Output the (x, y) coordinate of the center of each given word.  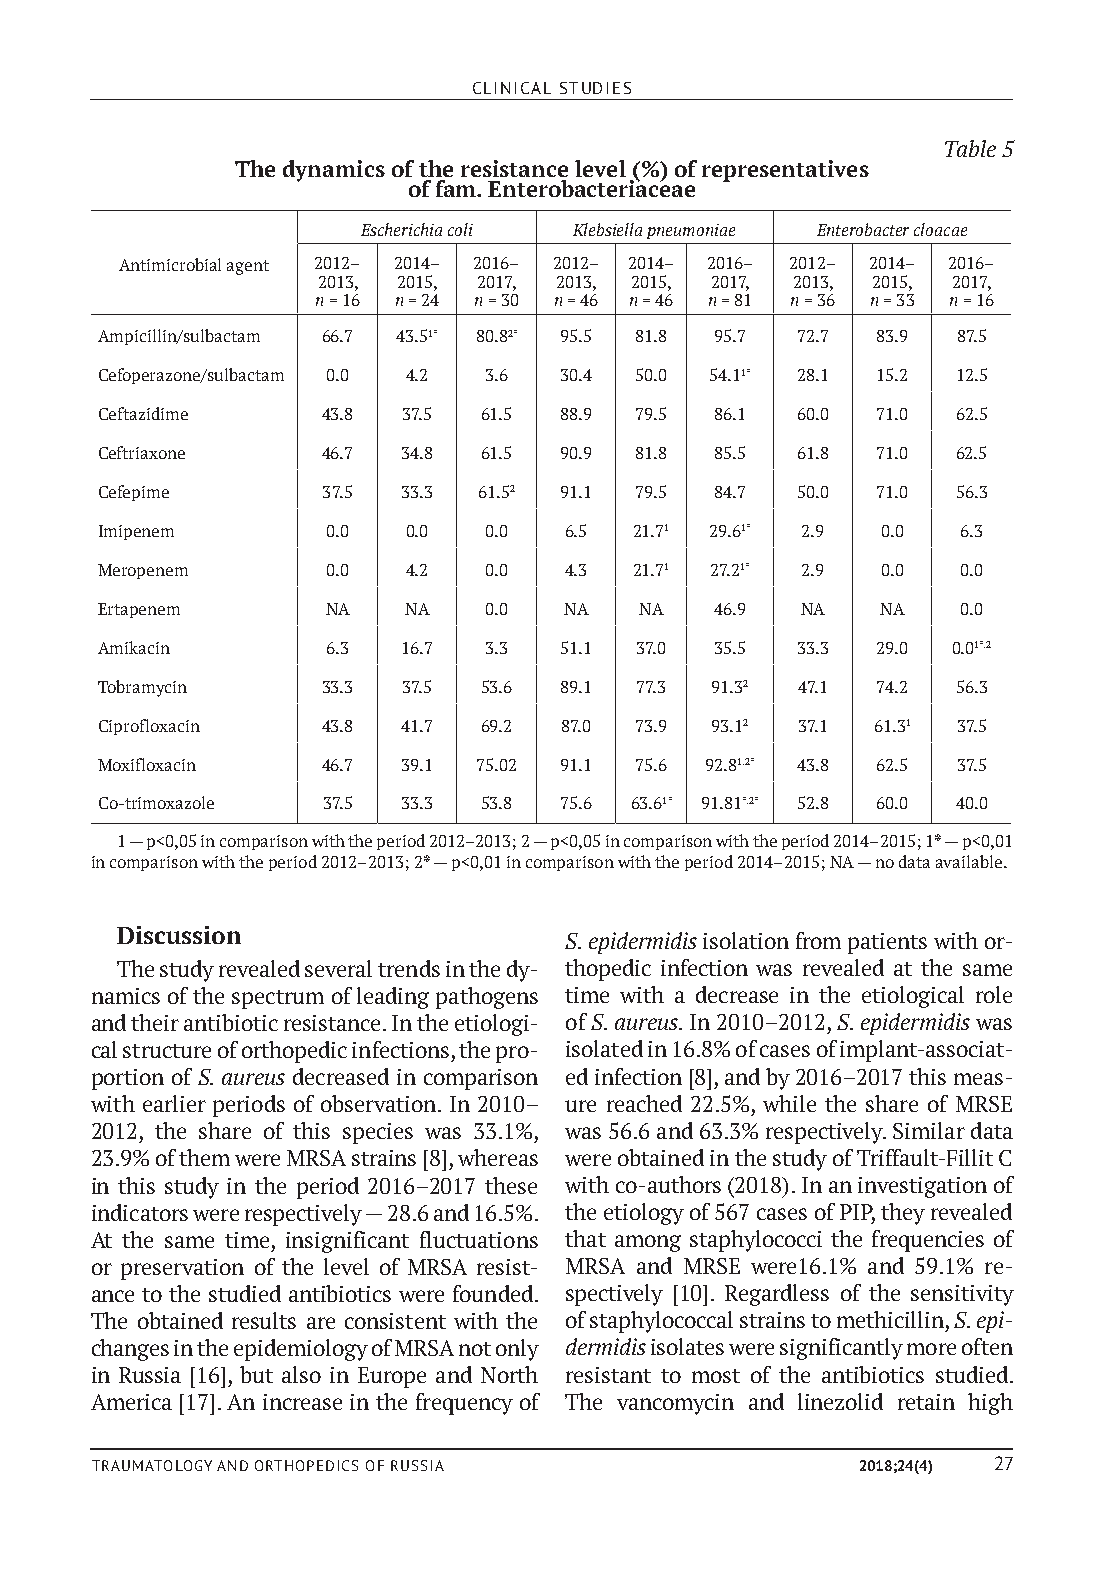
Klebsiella (607, 229)
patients (887, 943)
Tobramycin (142, 688)
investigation (922, 1187)
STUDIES (595, 88)
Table (970, 148)
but (256, 1374)
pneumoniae (691, 231)
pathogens (487, 998)
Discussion (179, 935)
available (970, 861)
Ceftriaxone (142, 452)
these (511, 1185)
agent (248, 267)
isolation (746, 940)
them (204, 1157)
